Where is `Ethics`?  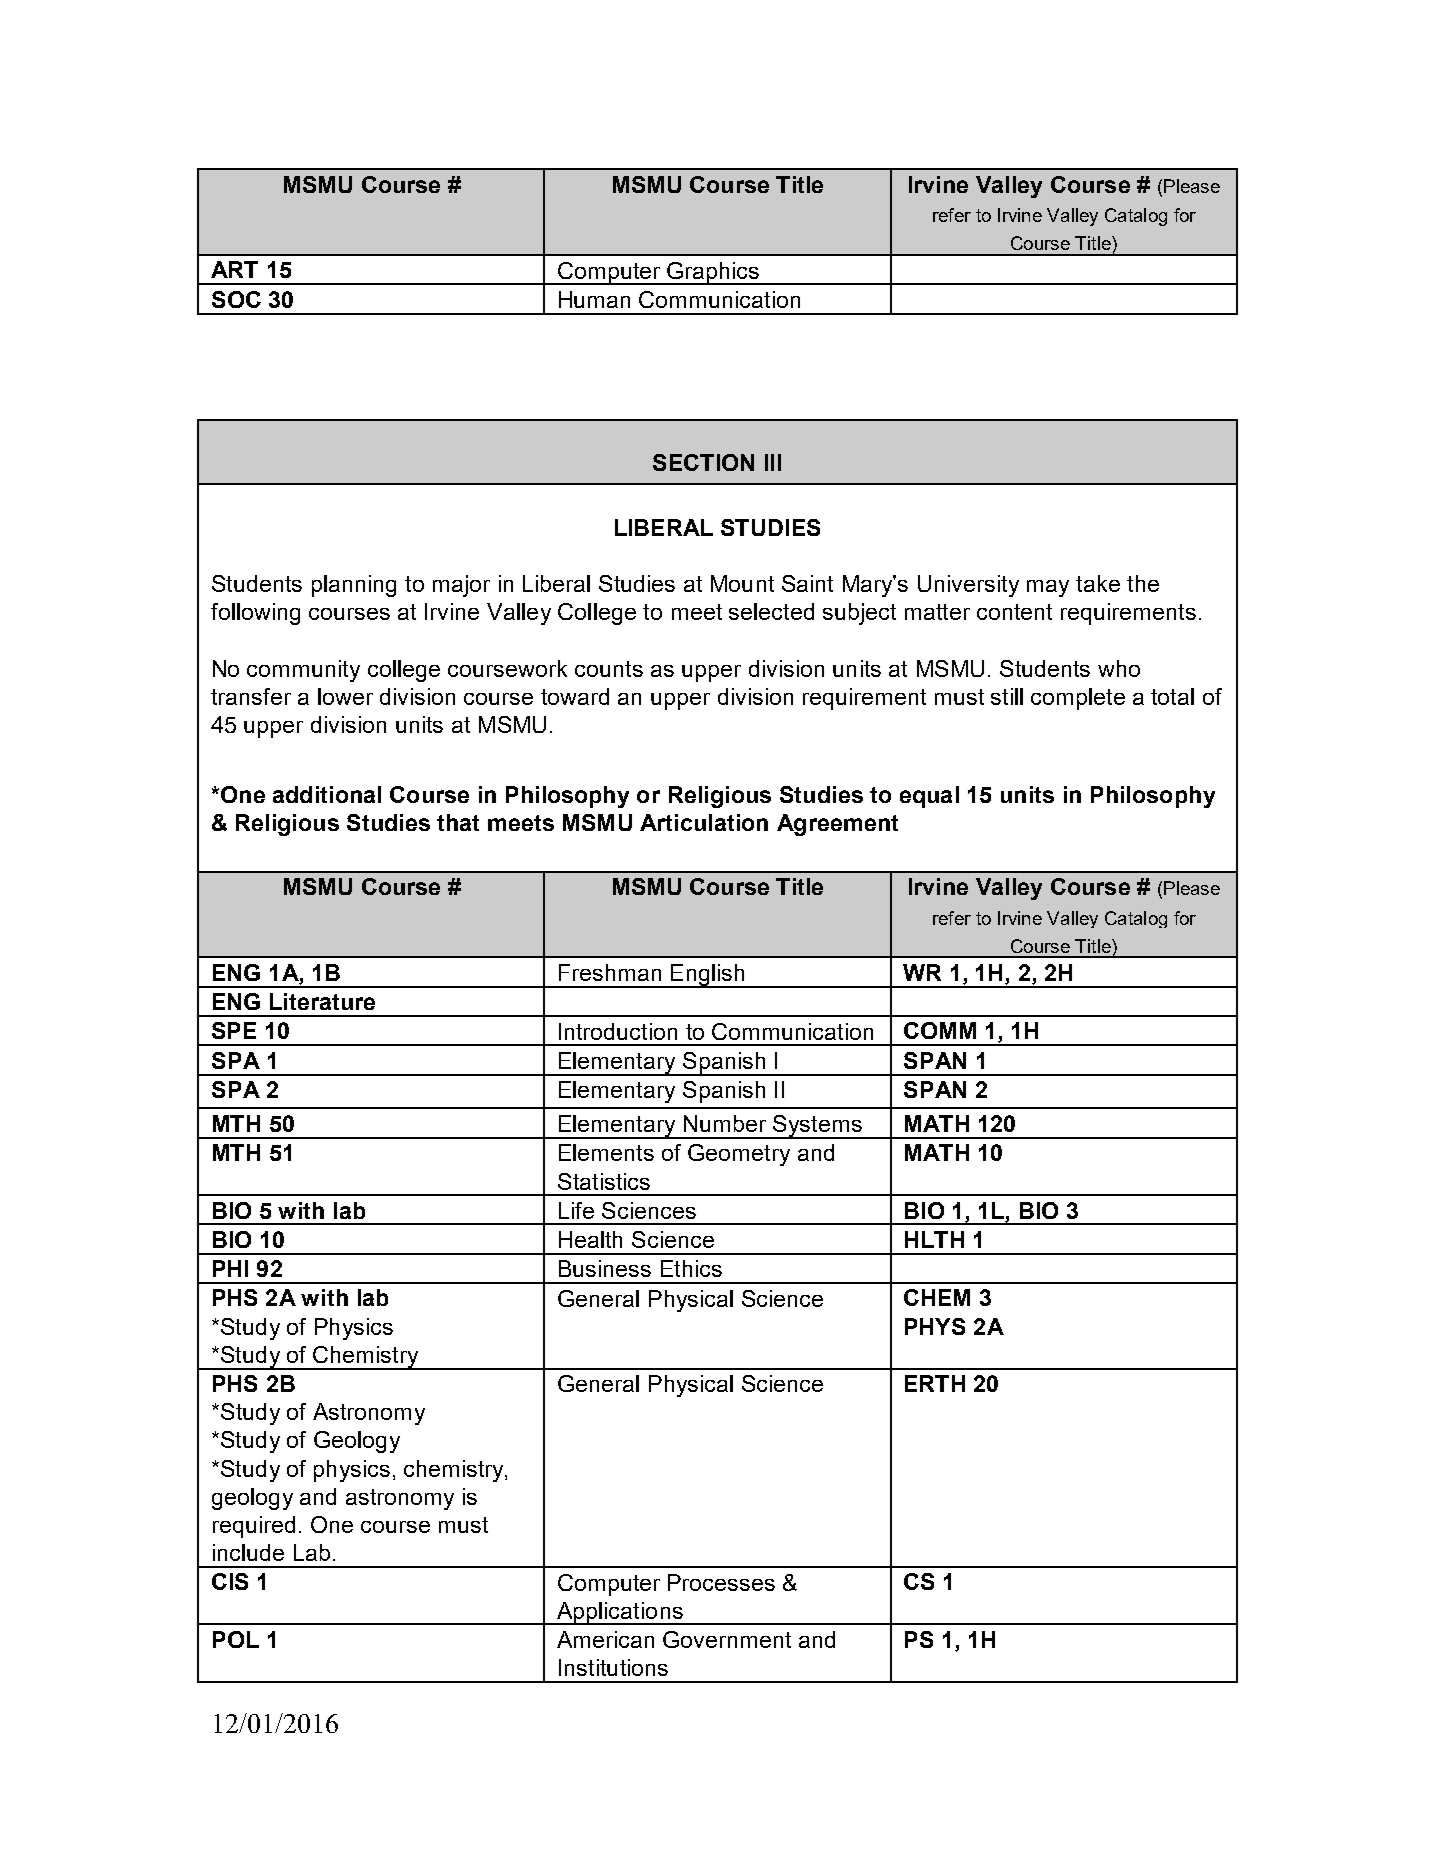
Ethics is located at coordinates (691, 1268).
